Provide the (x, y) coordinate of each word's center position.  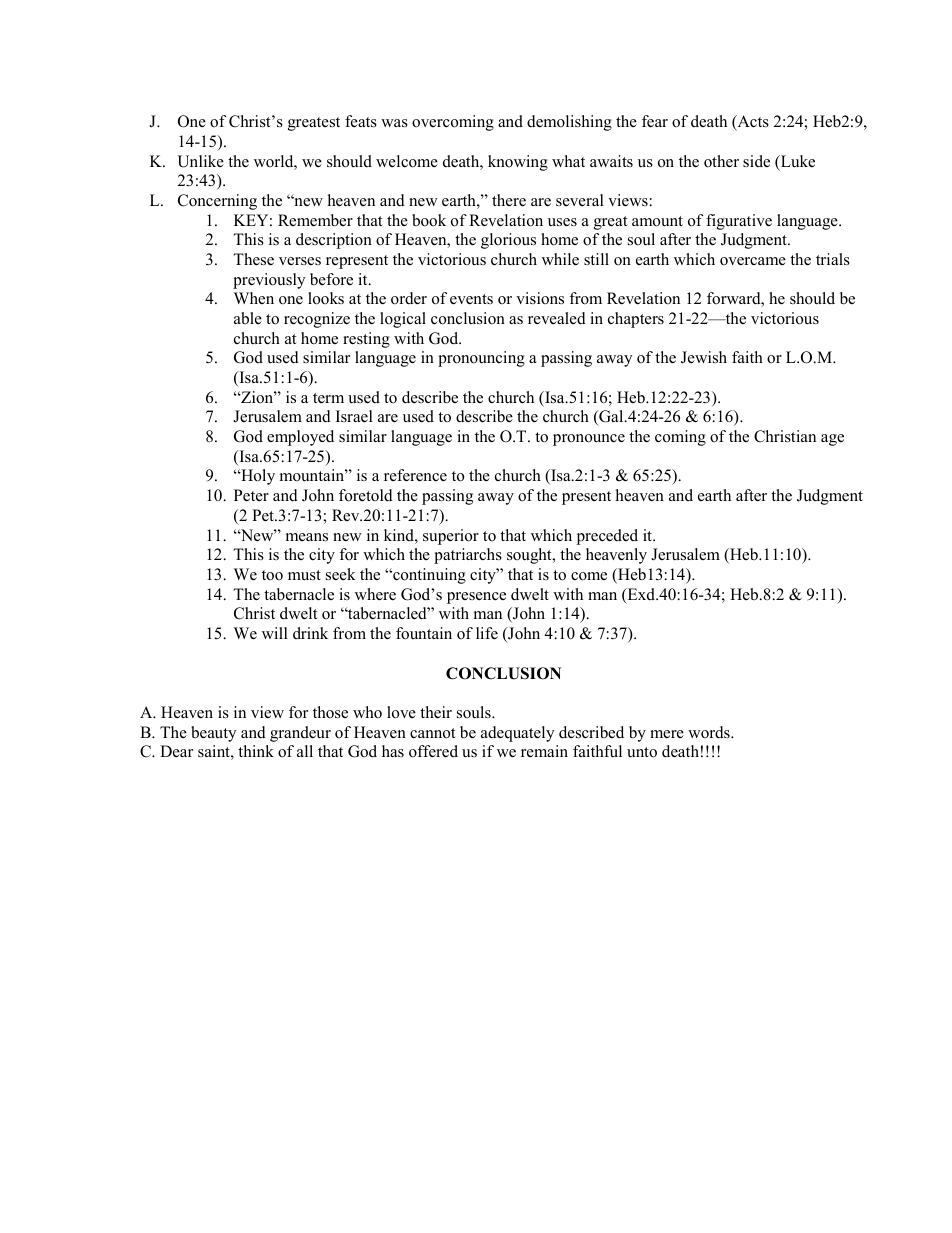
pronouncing (481, 359)
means (307, 537)
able (248, 318)
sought (530, 556)
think (256, 751)
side (756, 161)
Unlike (200, 161)
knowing (518, 163)
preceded (607, 537)
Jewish (704, 357)
